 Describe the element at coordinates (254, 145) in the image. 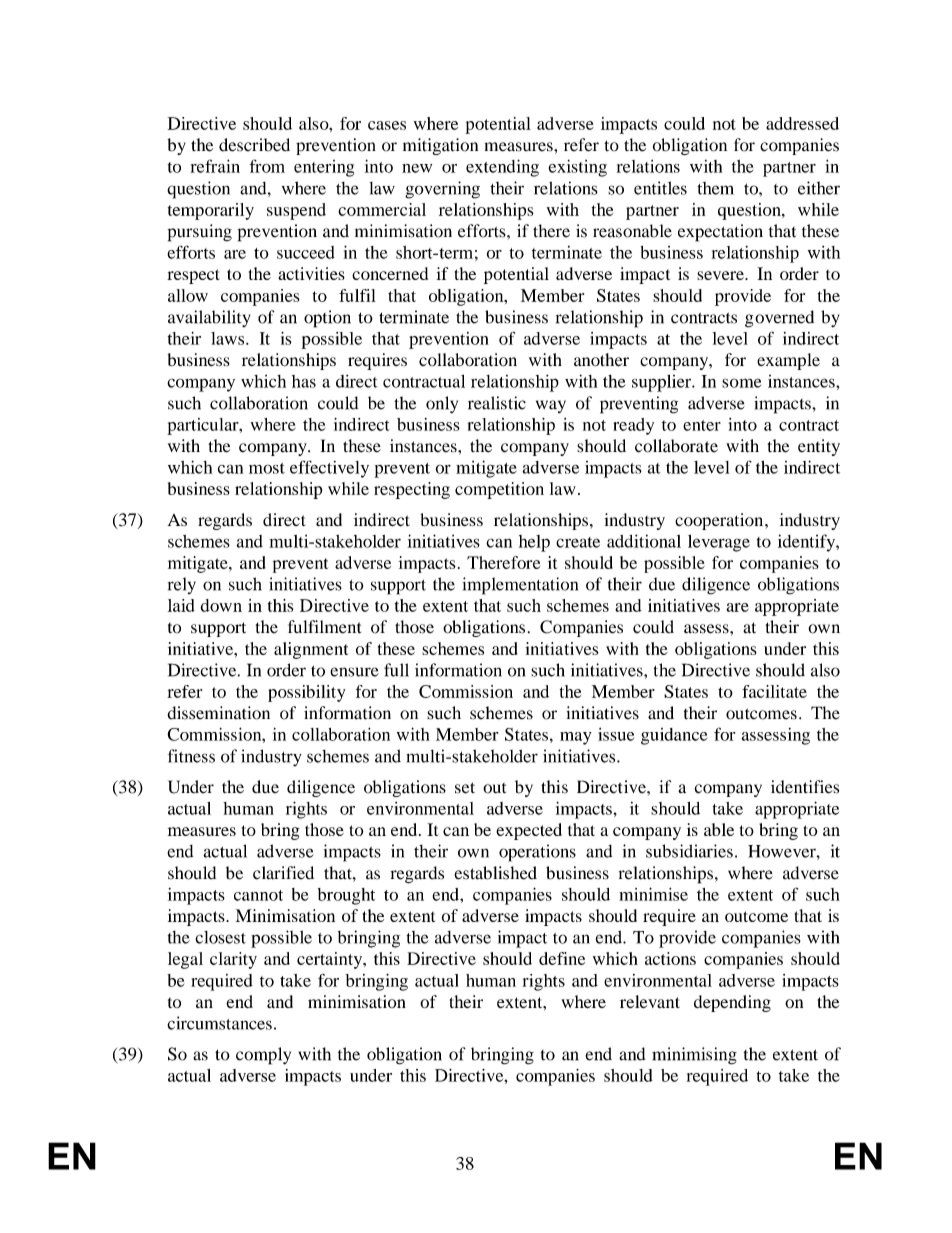

I see `described` at that location.
